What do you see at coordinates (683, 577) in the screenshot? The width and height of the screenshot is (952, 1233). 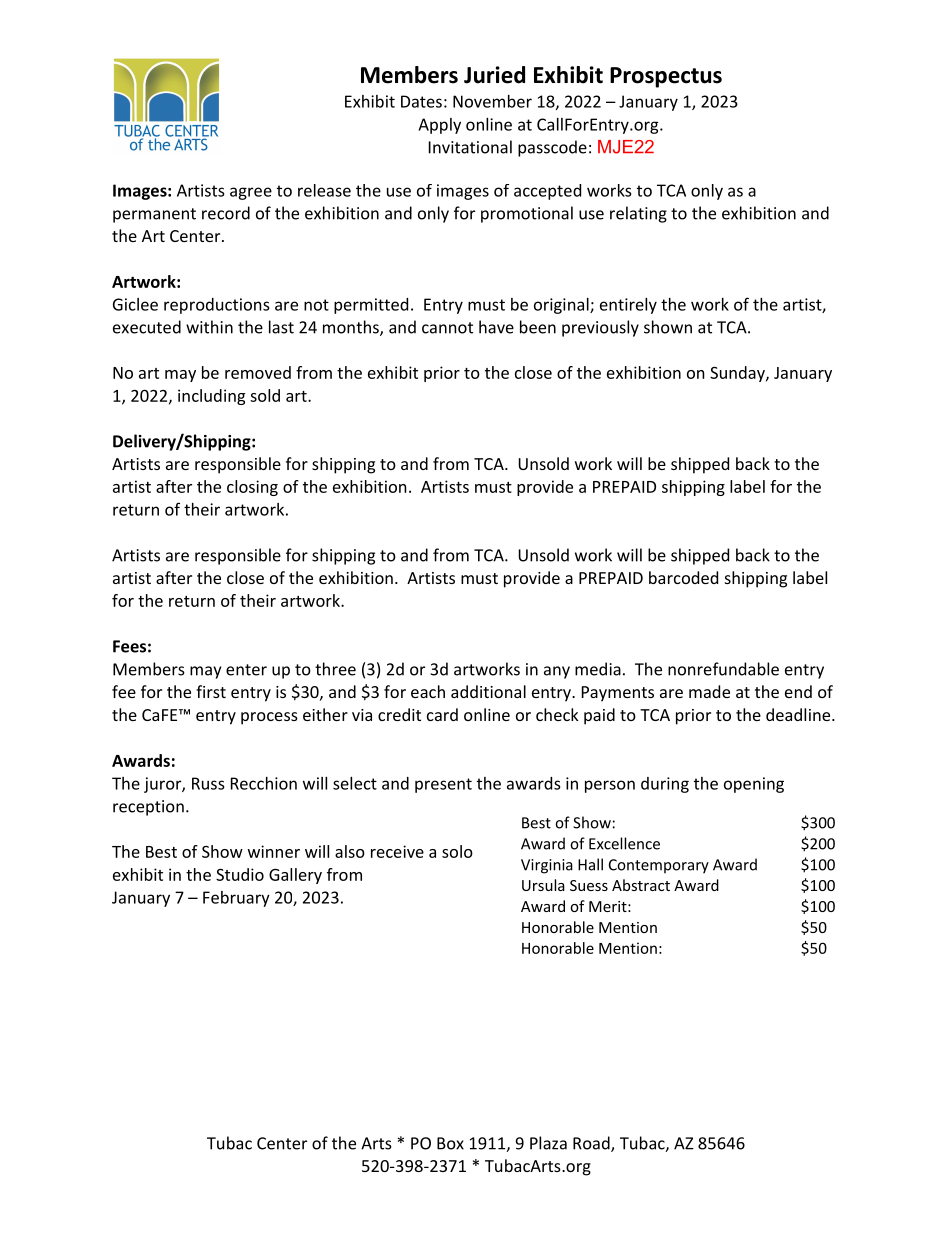 I see `barcoded` at bounding box center [683, 577].
